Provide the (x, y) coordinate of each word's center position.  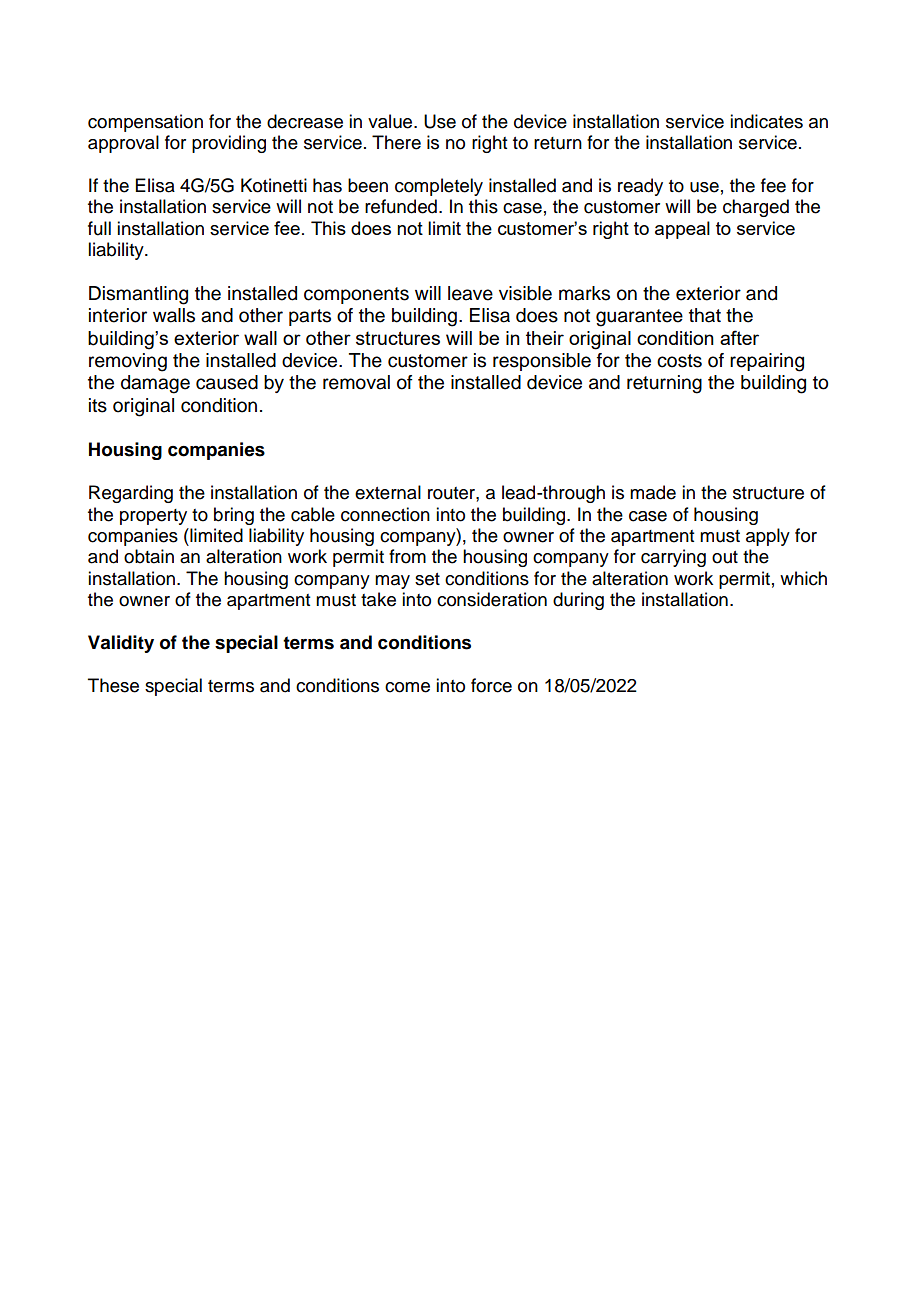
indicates (766, 121)
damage (155, 384)
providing (229, 144)
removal (356, 382)
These (113, 685)
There (396, 142)
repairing (767, 362)
